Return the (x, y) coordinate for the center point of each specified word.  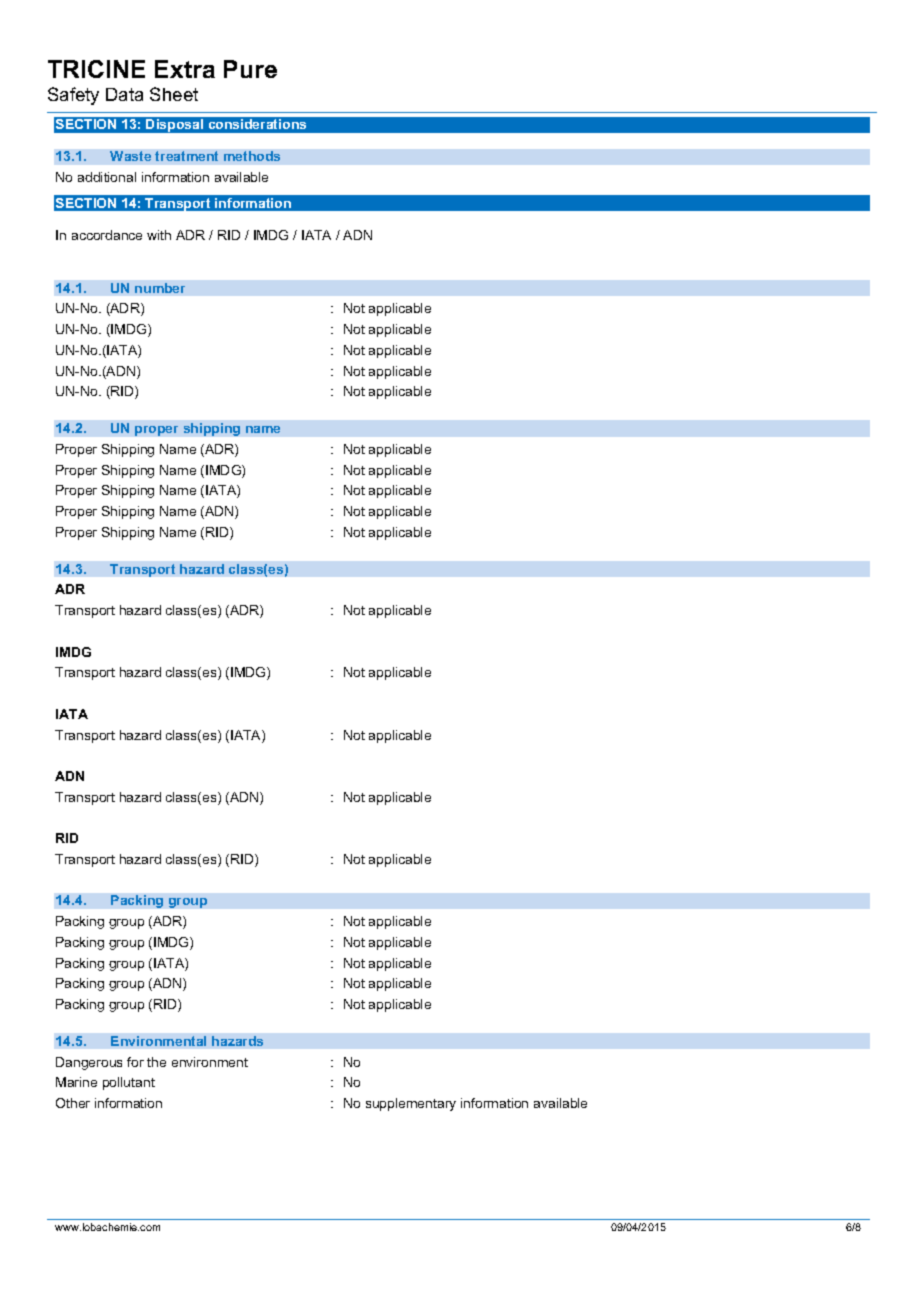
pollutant (129, 1083)
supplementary (411, 1104)
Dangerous (89, 1063)
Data (124, 94)
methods (252, 156)
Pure (250, 69)
